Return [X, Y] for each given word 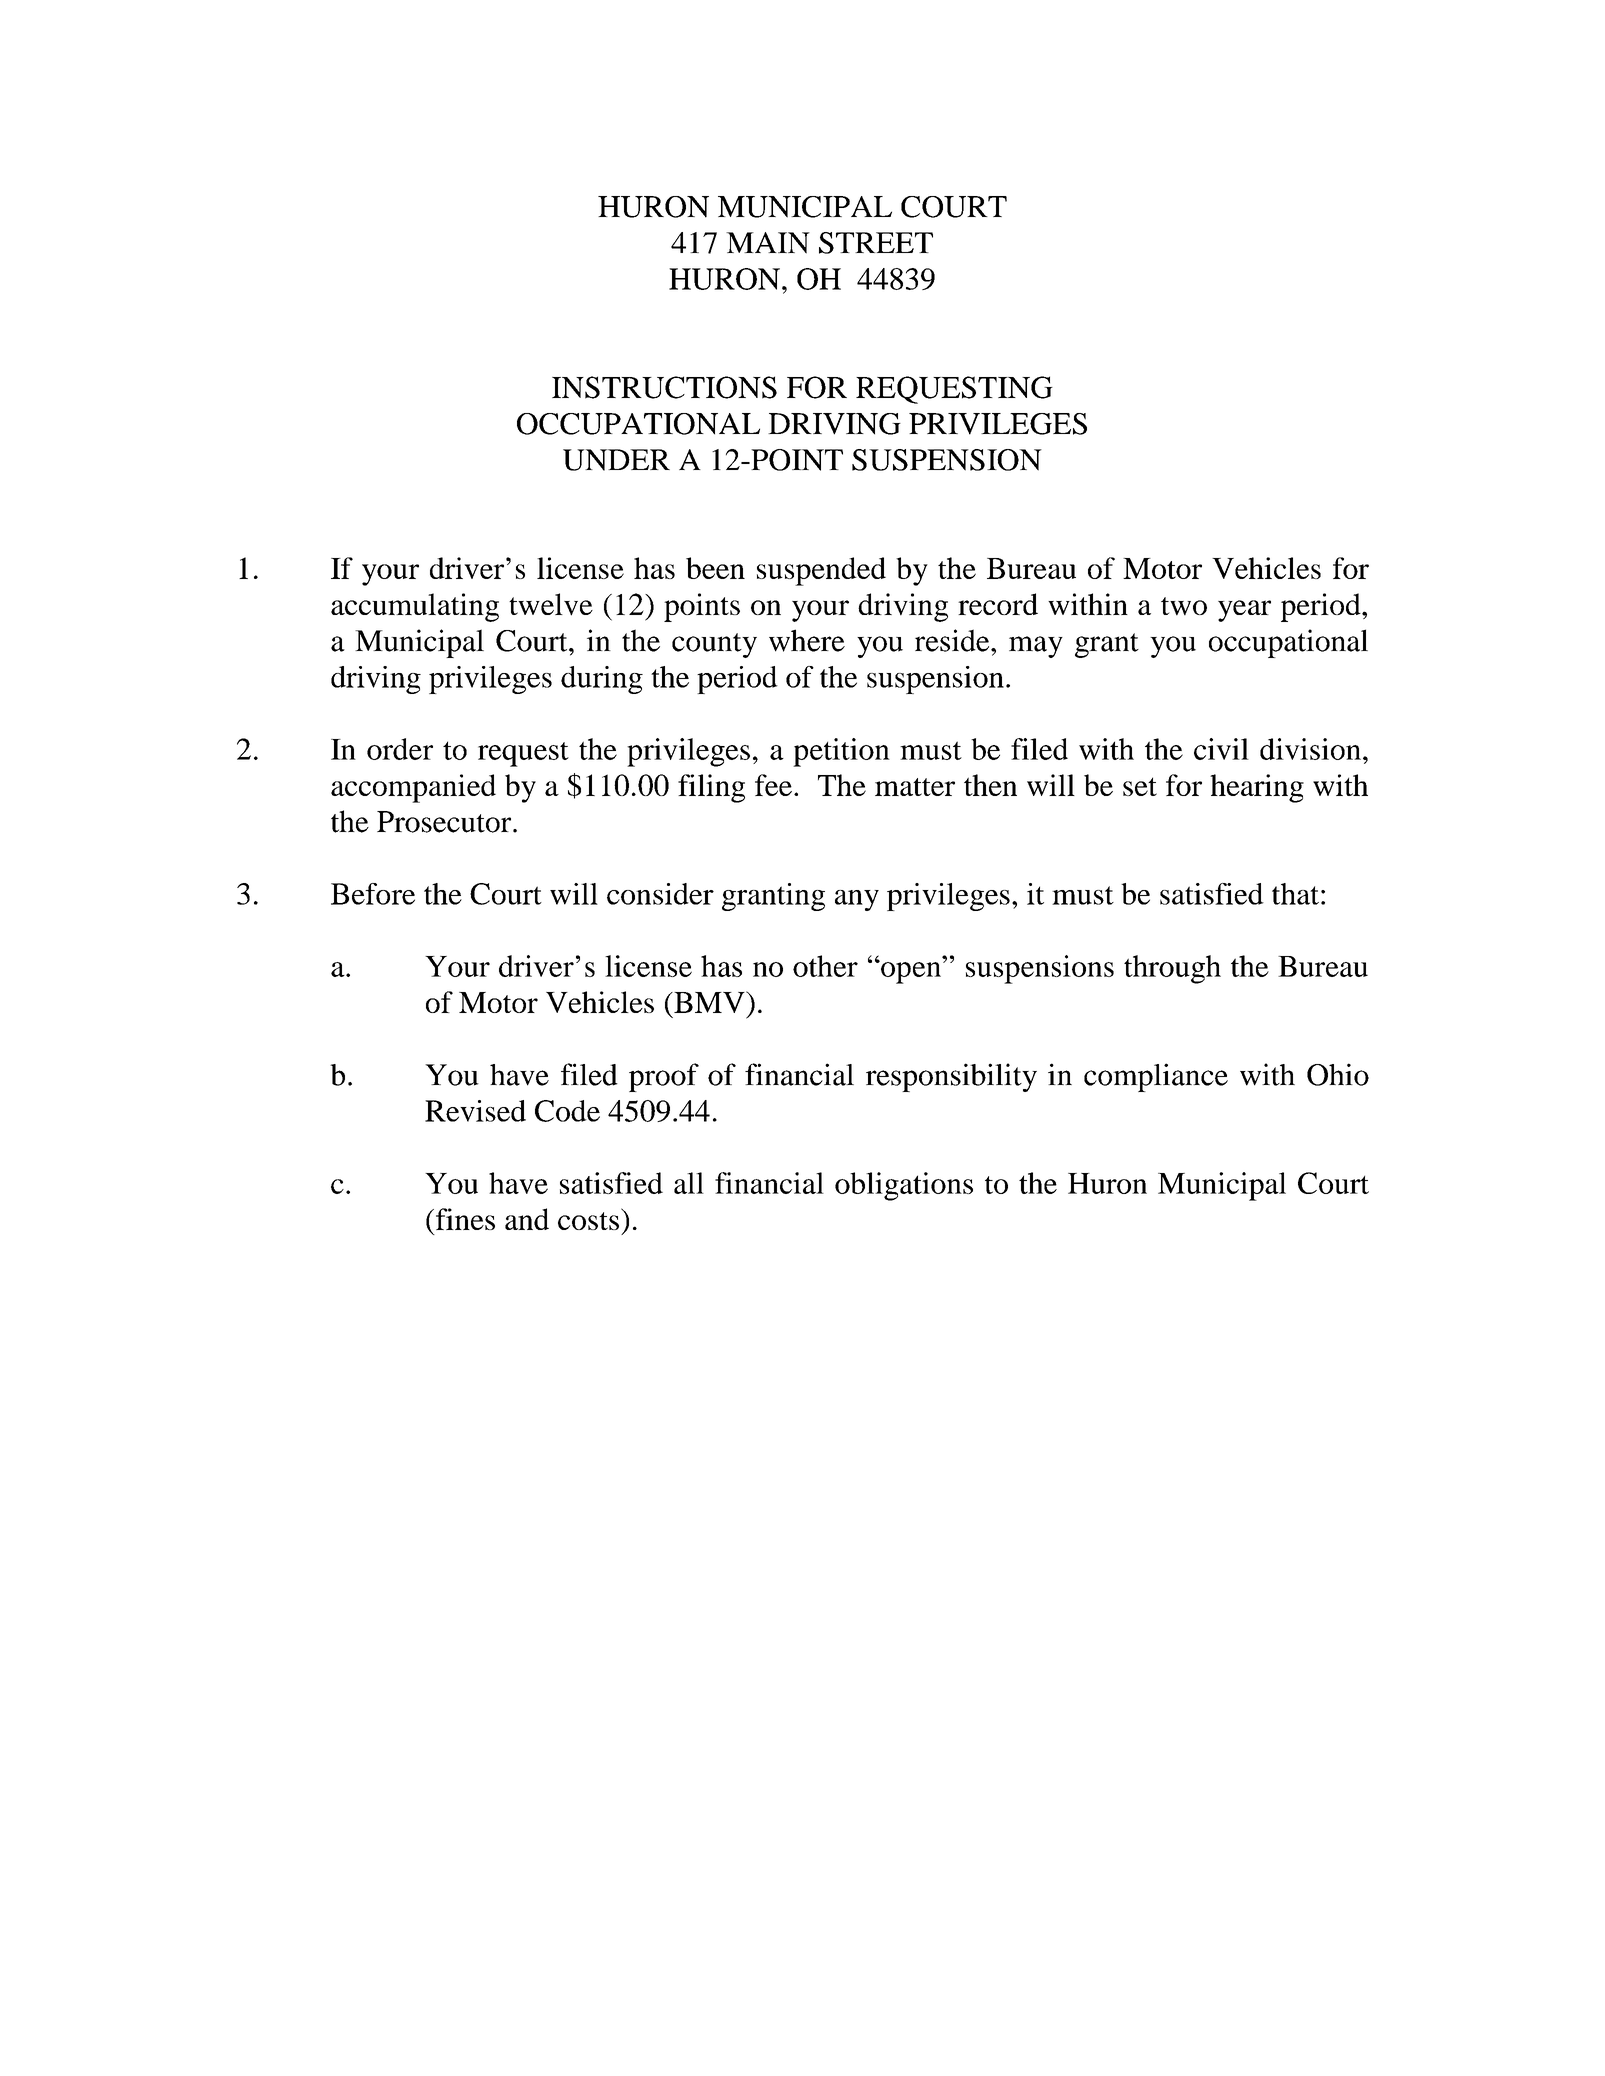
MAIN [768, 243]
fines [464, 1219]
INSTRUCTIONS [664, 387]
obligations [904, 1186]
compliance [1156, 1077]
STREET [876, 243]
